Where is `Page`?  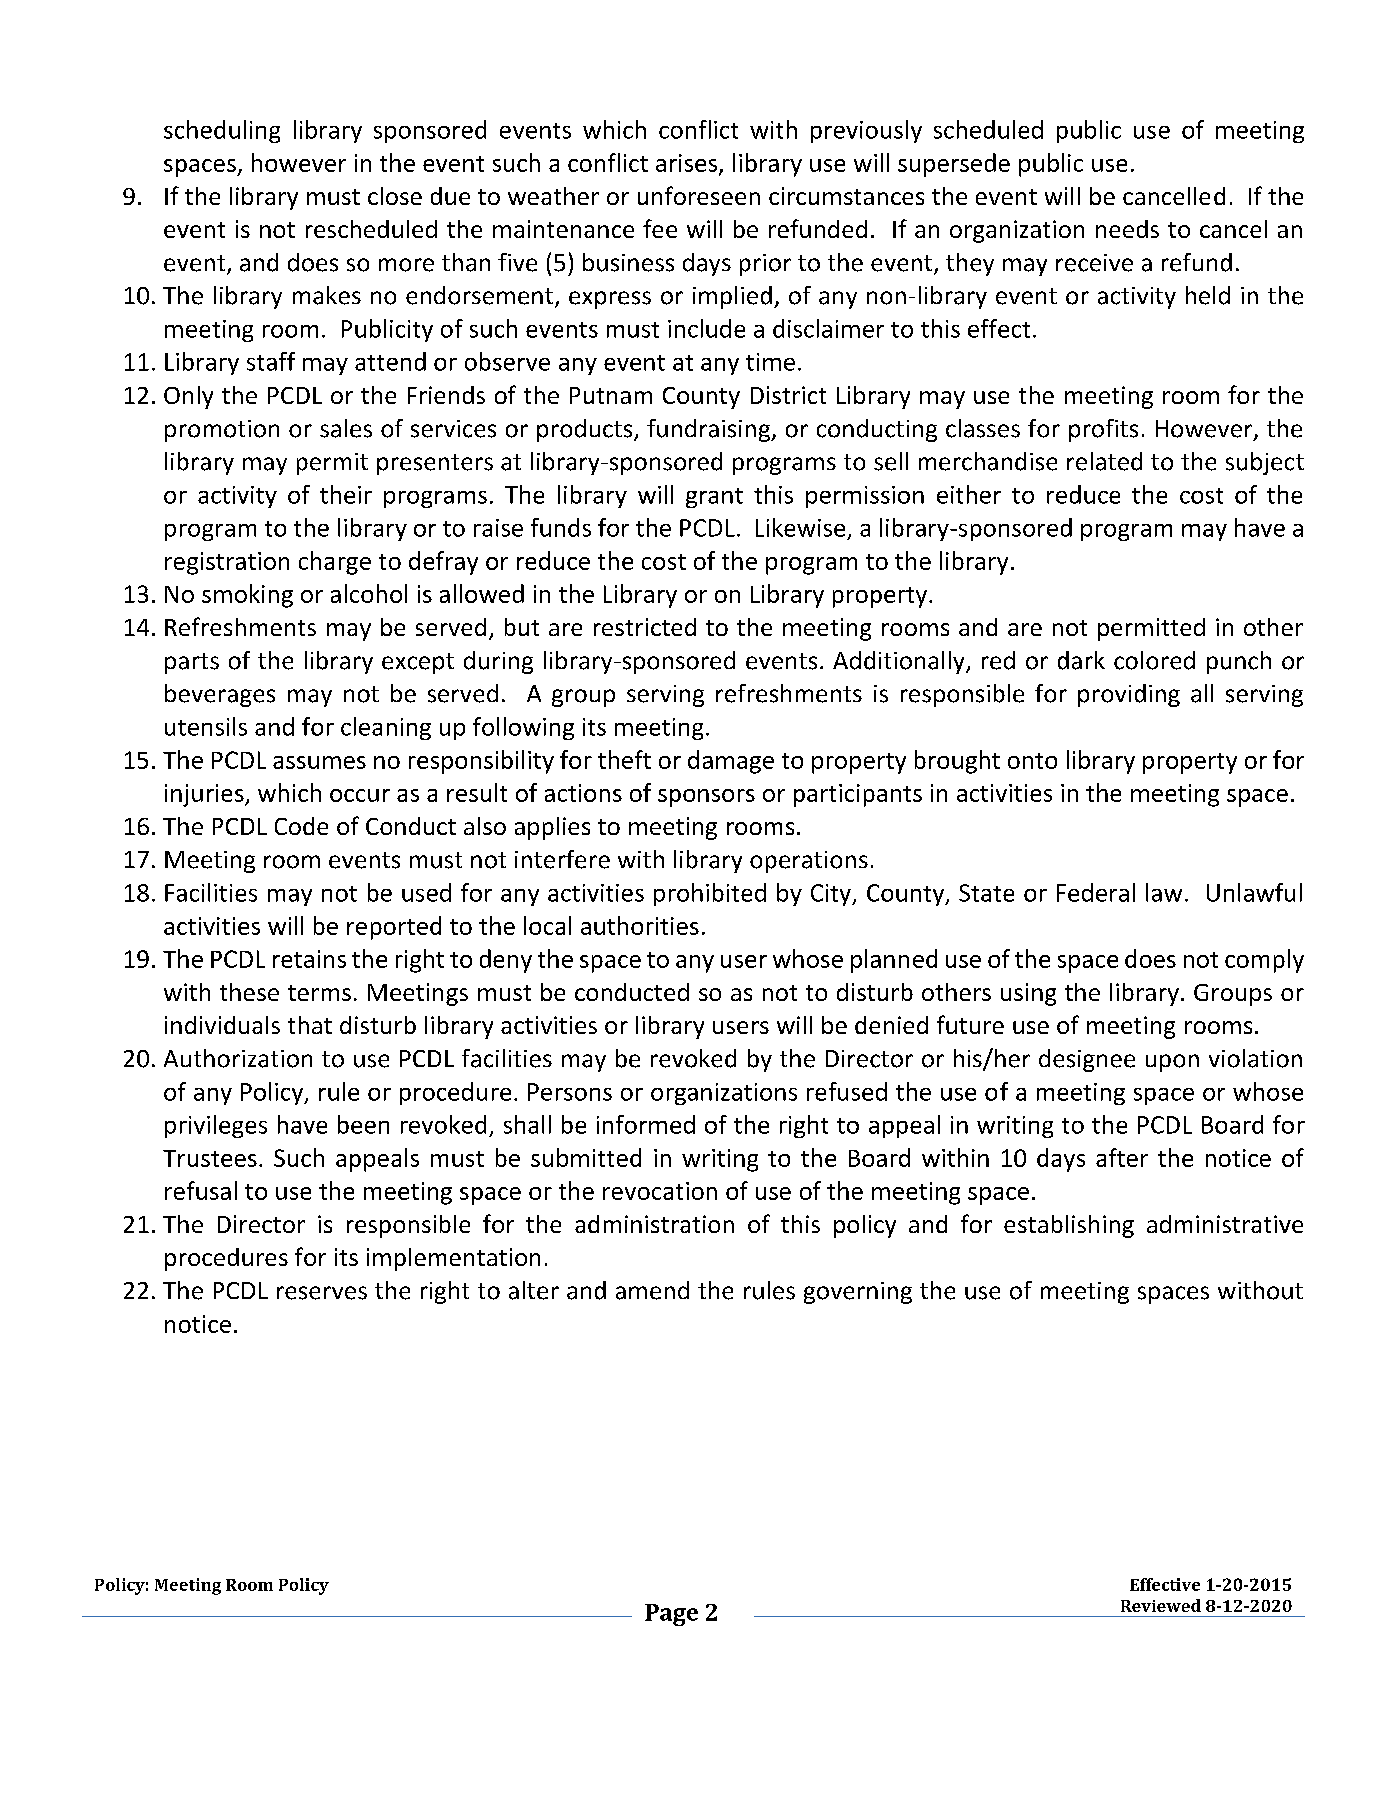 Page is located at coordinates (671, 1615).
